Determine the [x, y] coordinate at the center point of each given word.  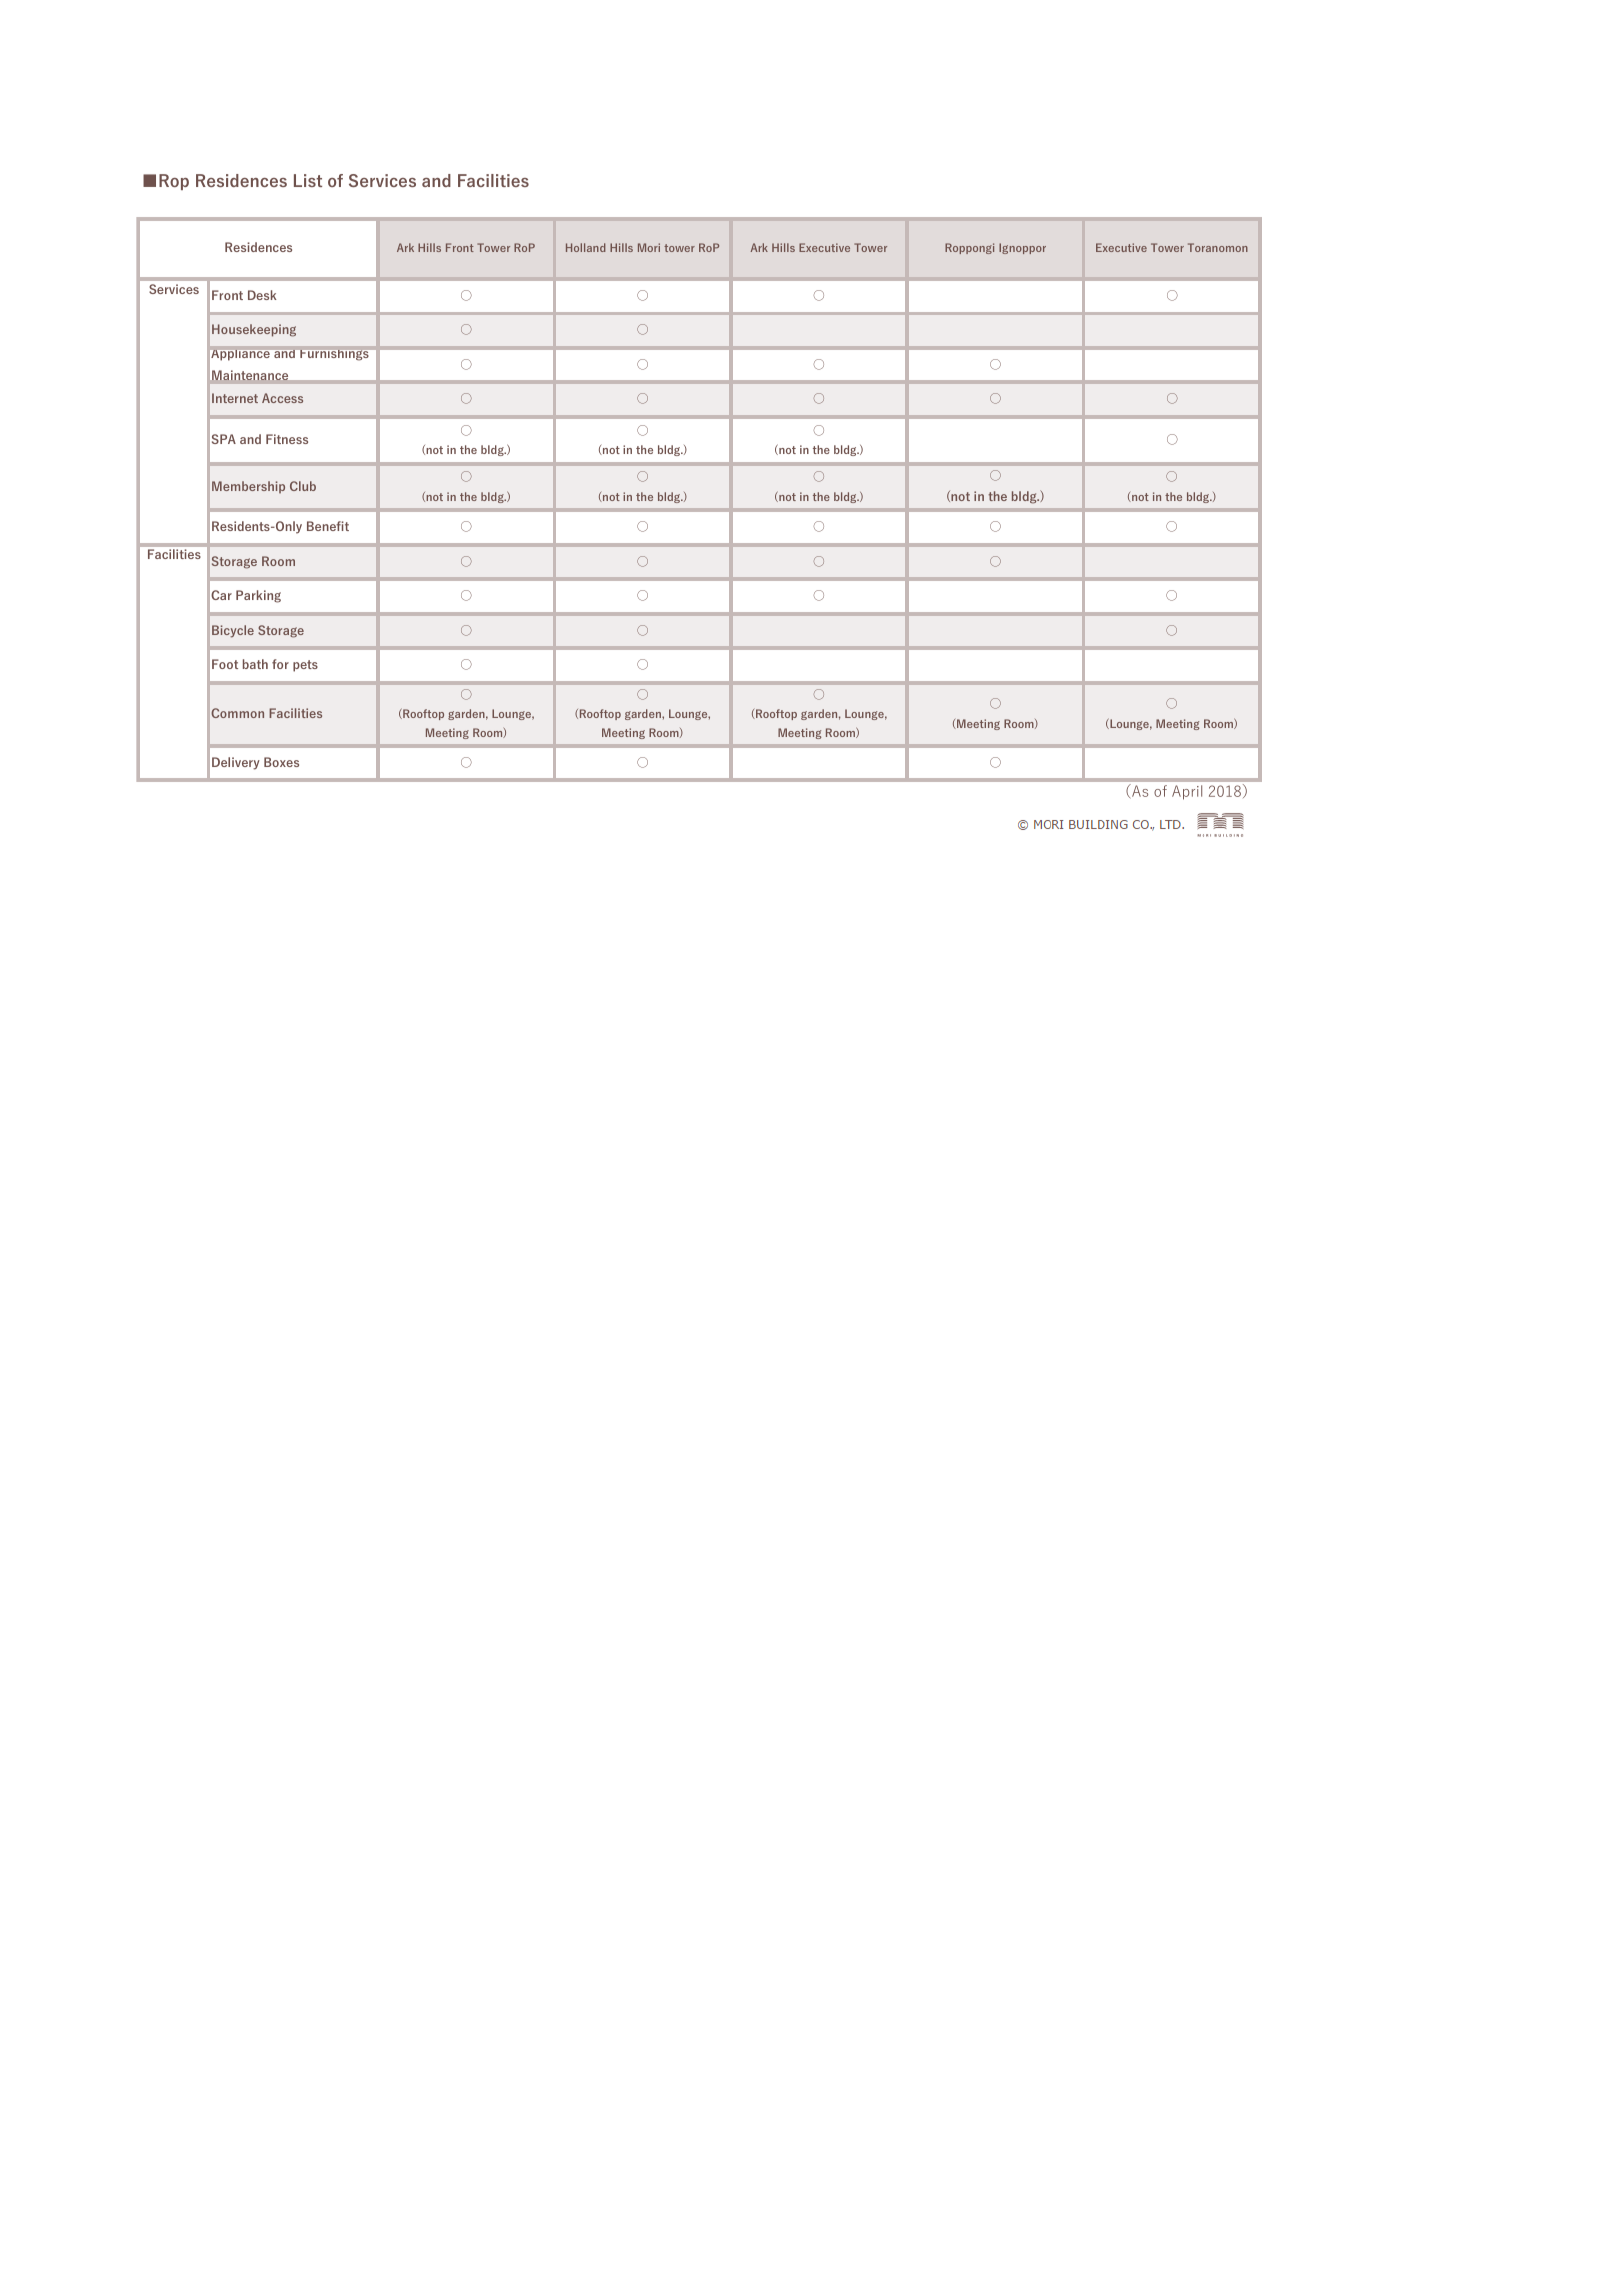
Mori [649, 247]
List [308, 180]
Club [303, 486]
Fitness [287, 439]
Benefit [328, 526]
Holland [586, 247]
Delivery [236, 763]
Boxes [281, 762]
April [1187, 792]
